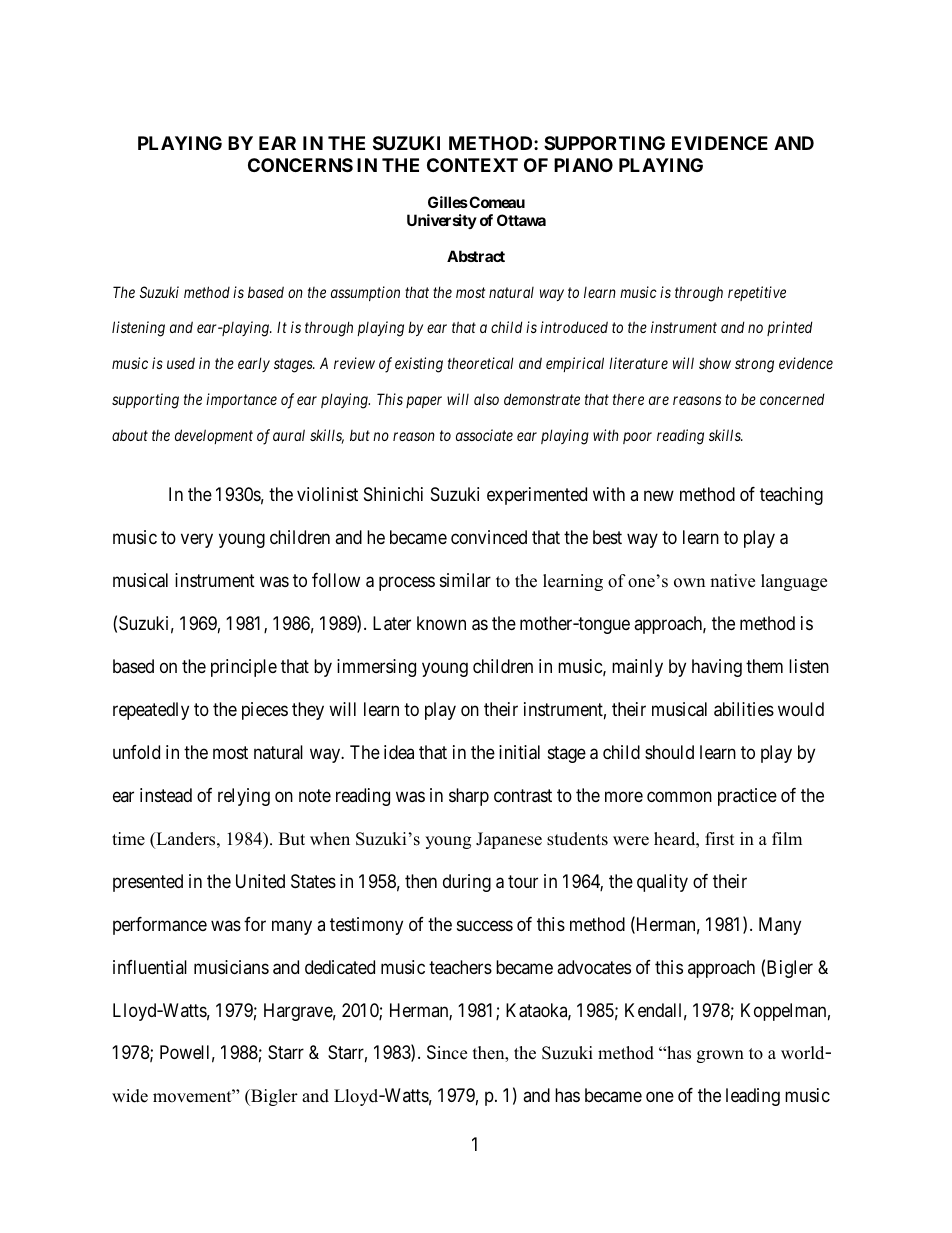  What do you see at coordinates (717, 668) in the document?
I see `having` at bounding box center [717, 668].
